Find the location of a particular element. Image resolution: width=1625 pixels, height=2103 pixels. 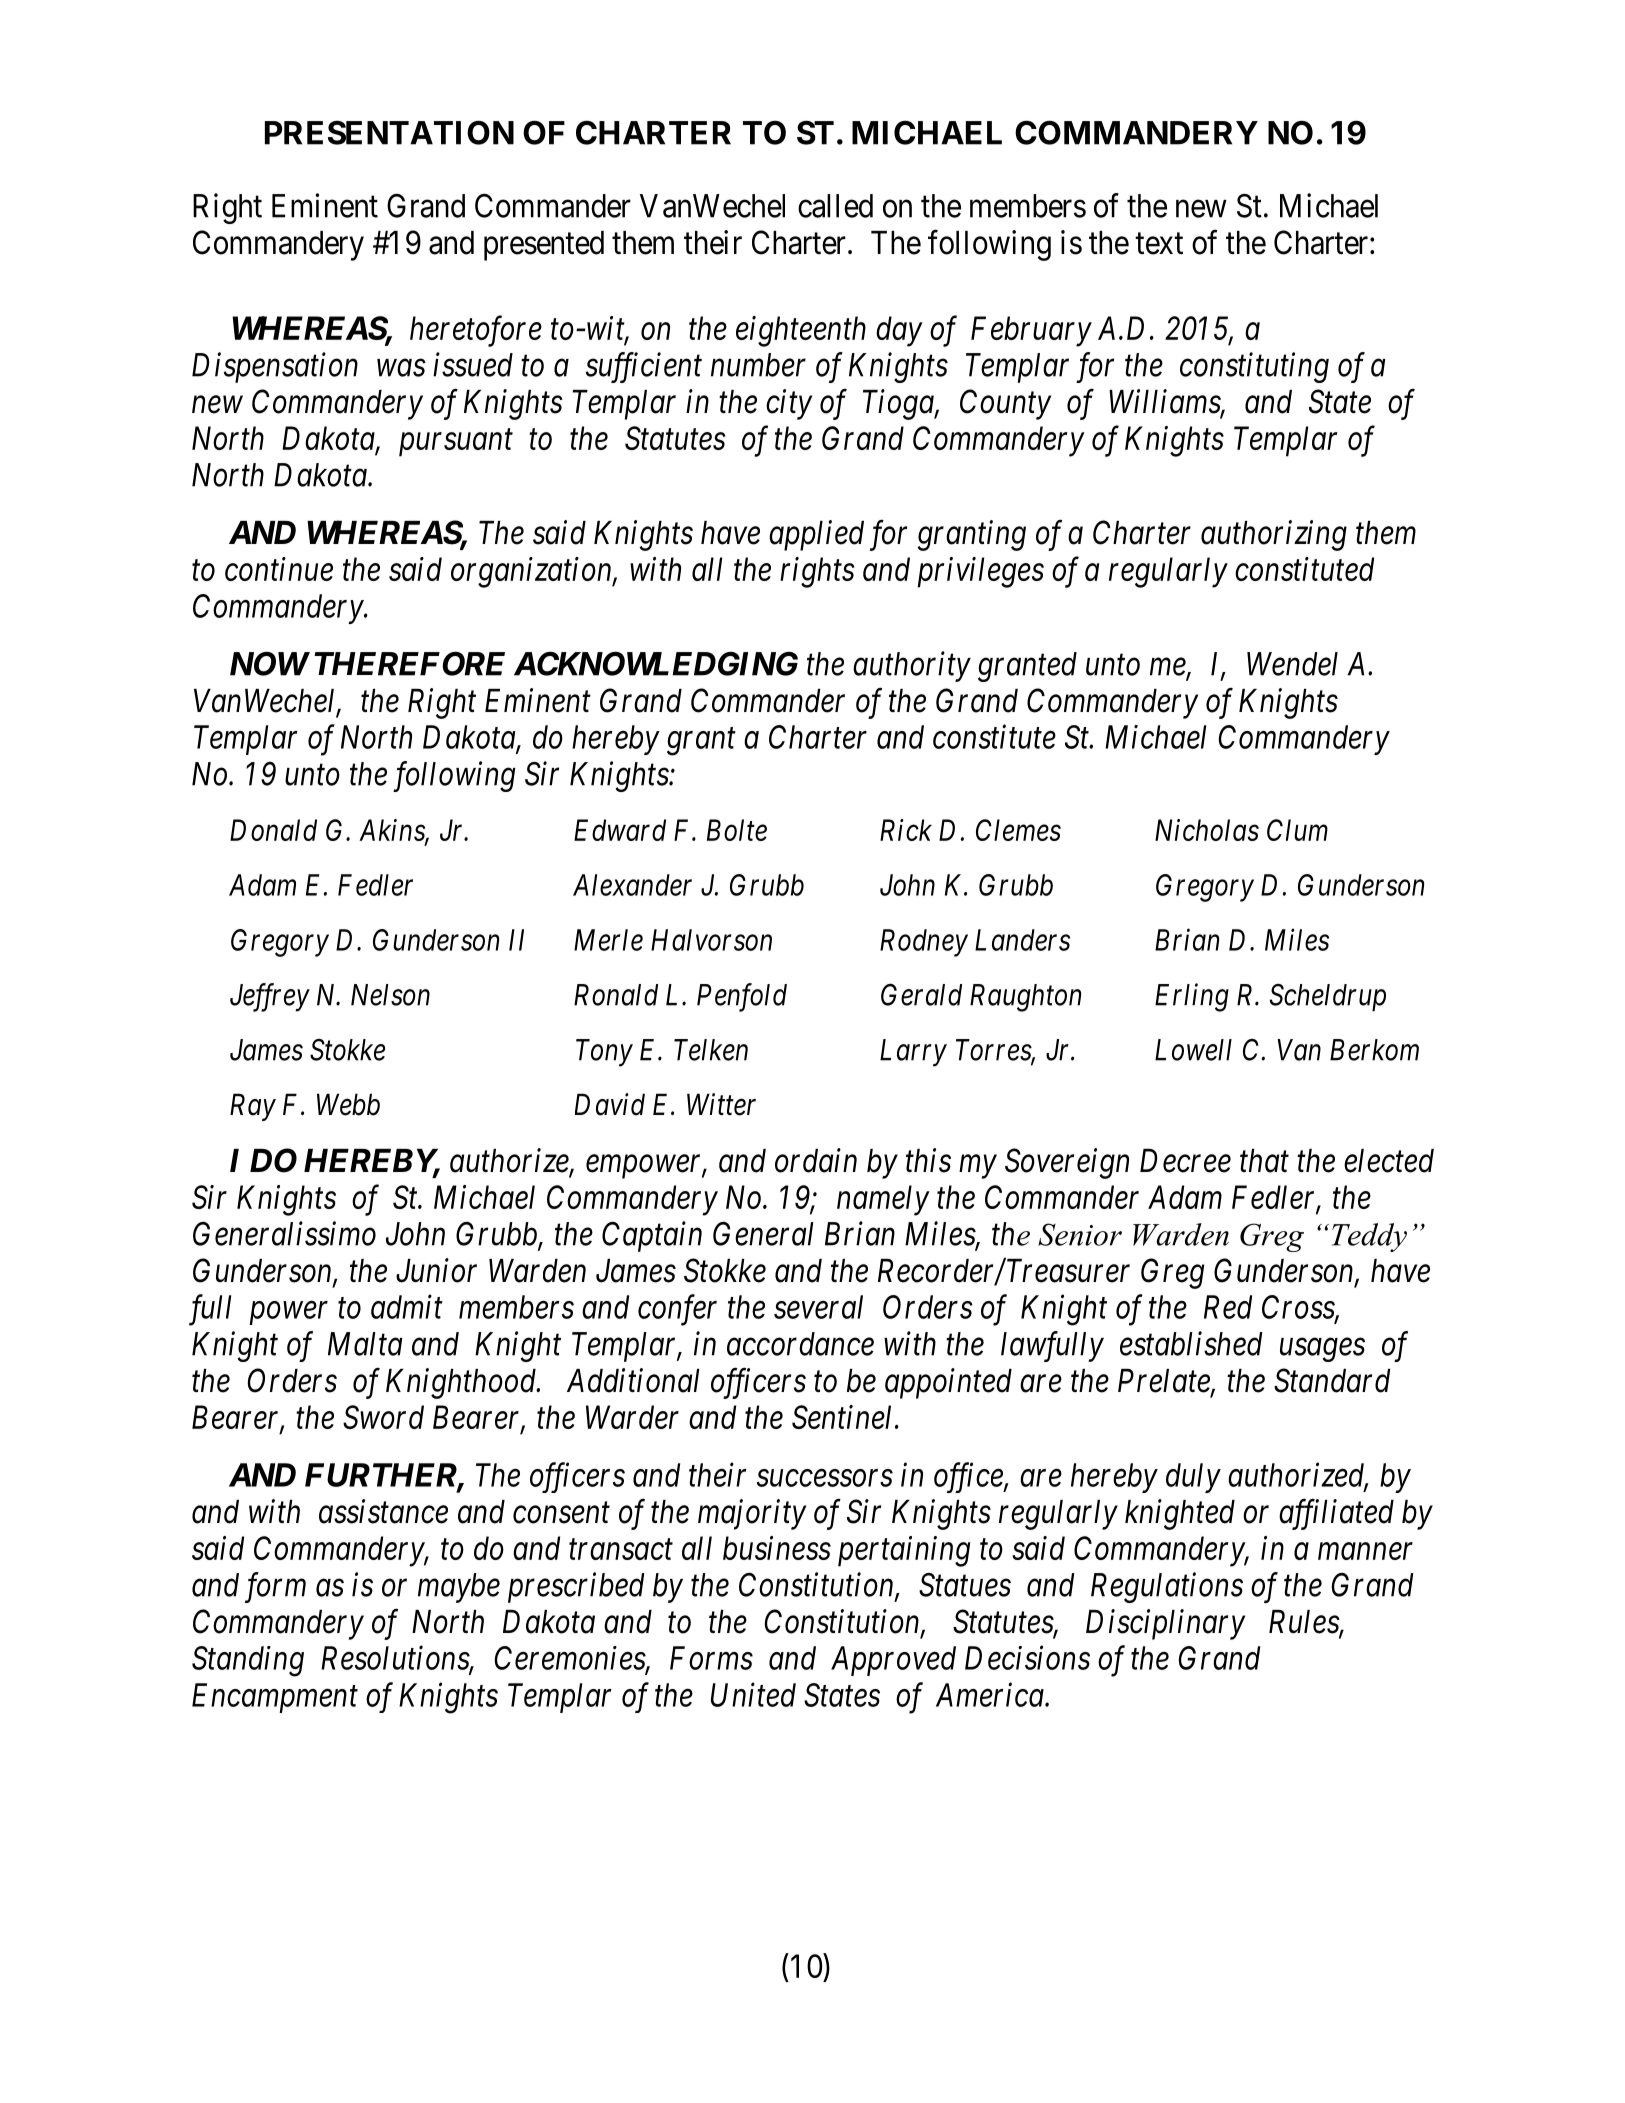

THEREFORE is located at coordinates (409, 663).
